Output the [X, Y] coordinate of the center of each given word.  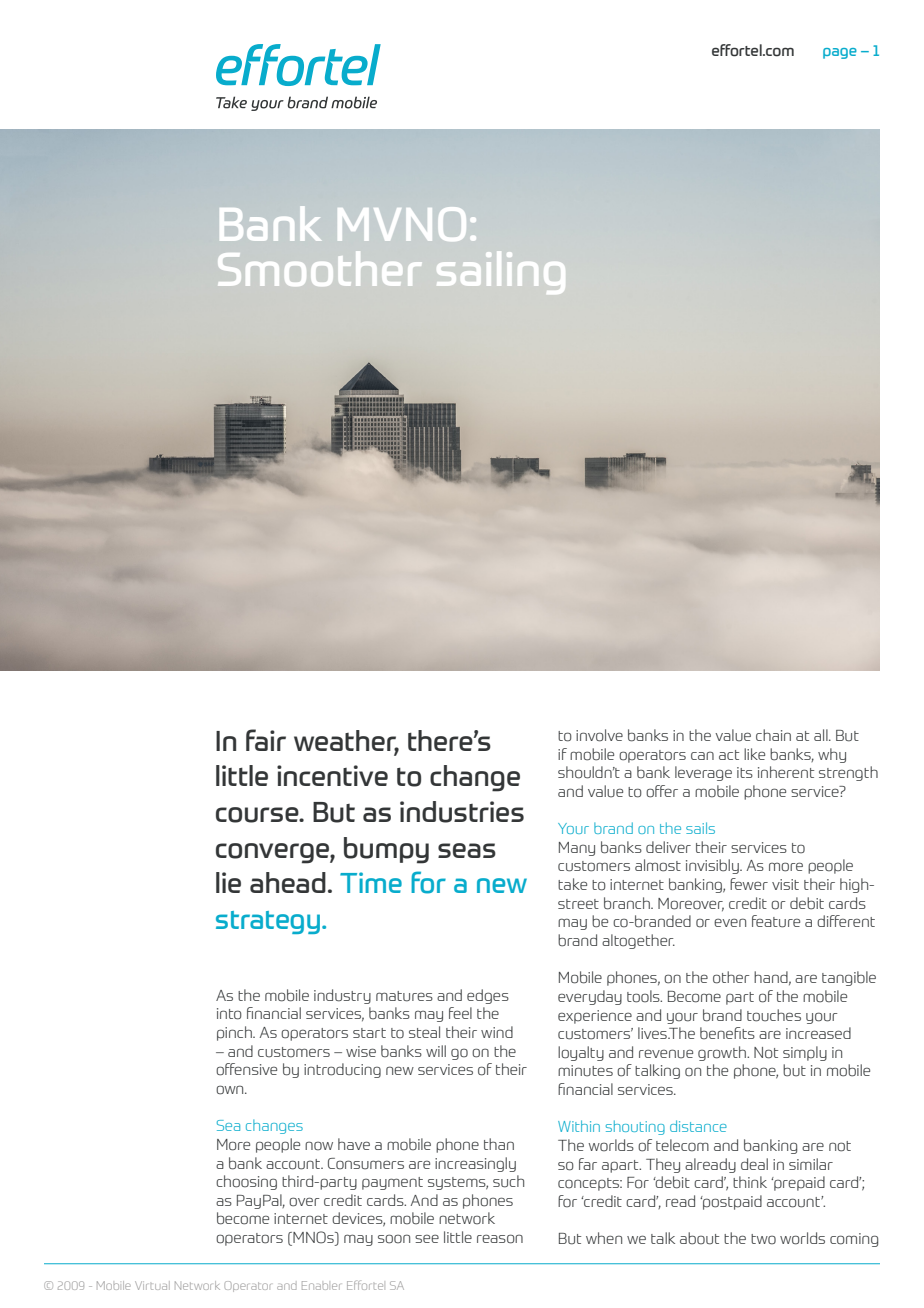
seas [467, 850]
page [840, 53]
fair [266, 740]
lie [228, 882]
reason [500, 1239]
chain [773, 735]
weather [346, 741]
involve [599, 735]
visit [785, 884]
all [822, 735]
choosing [246, 1182]
